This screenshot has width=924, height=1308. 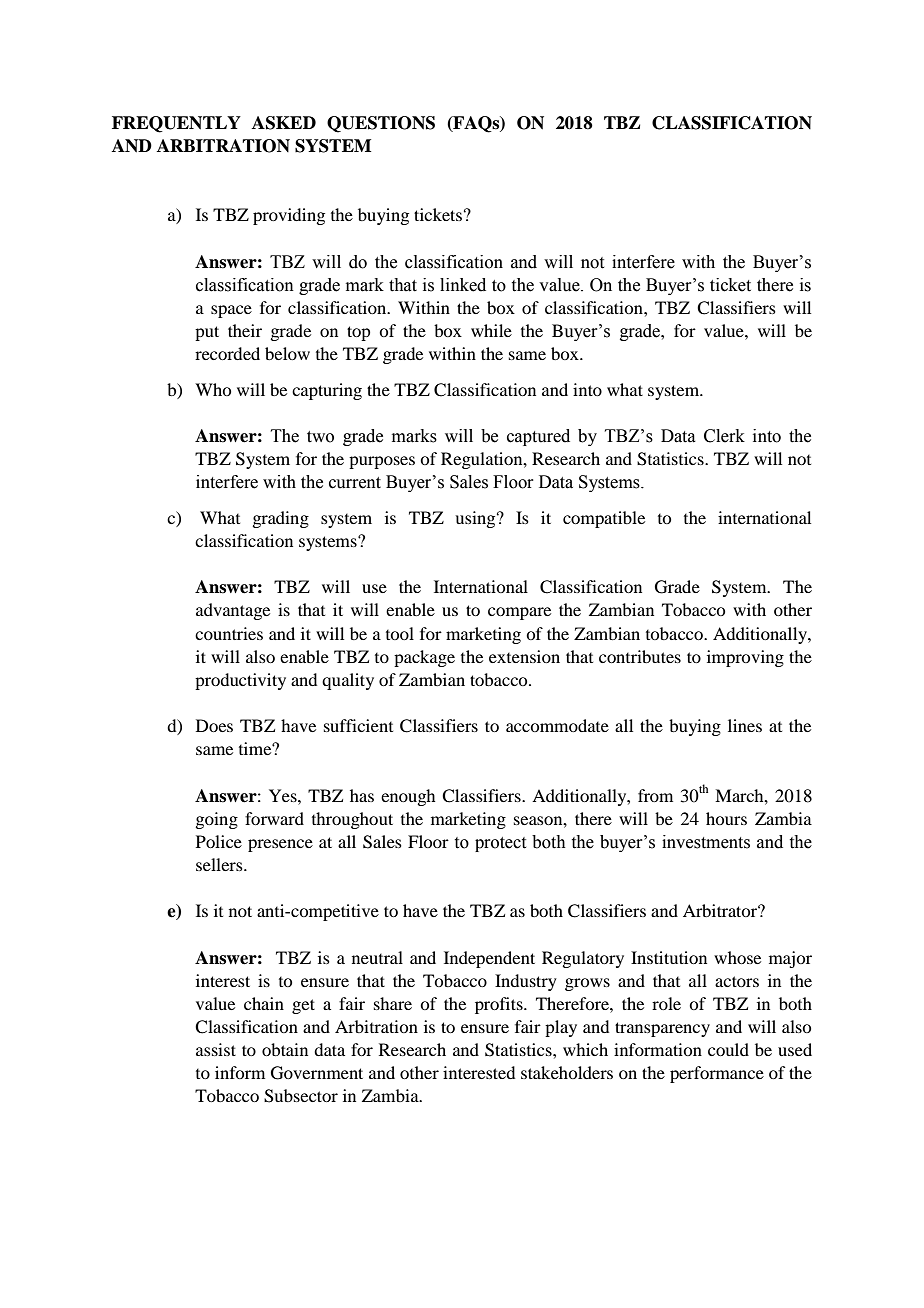 I want to click on ASKED, so click(x=284, y=123).
